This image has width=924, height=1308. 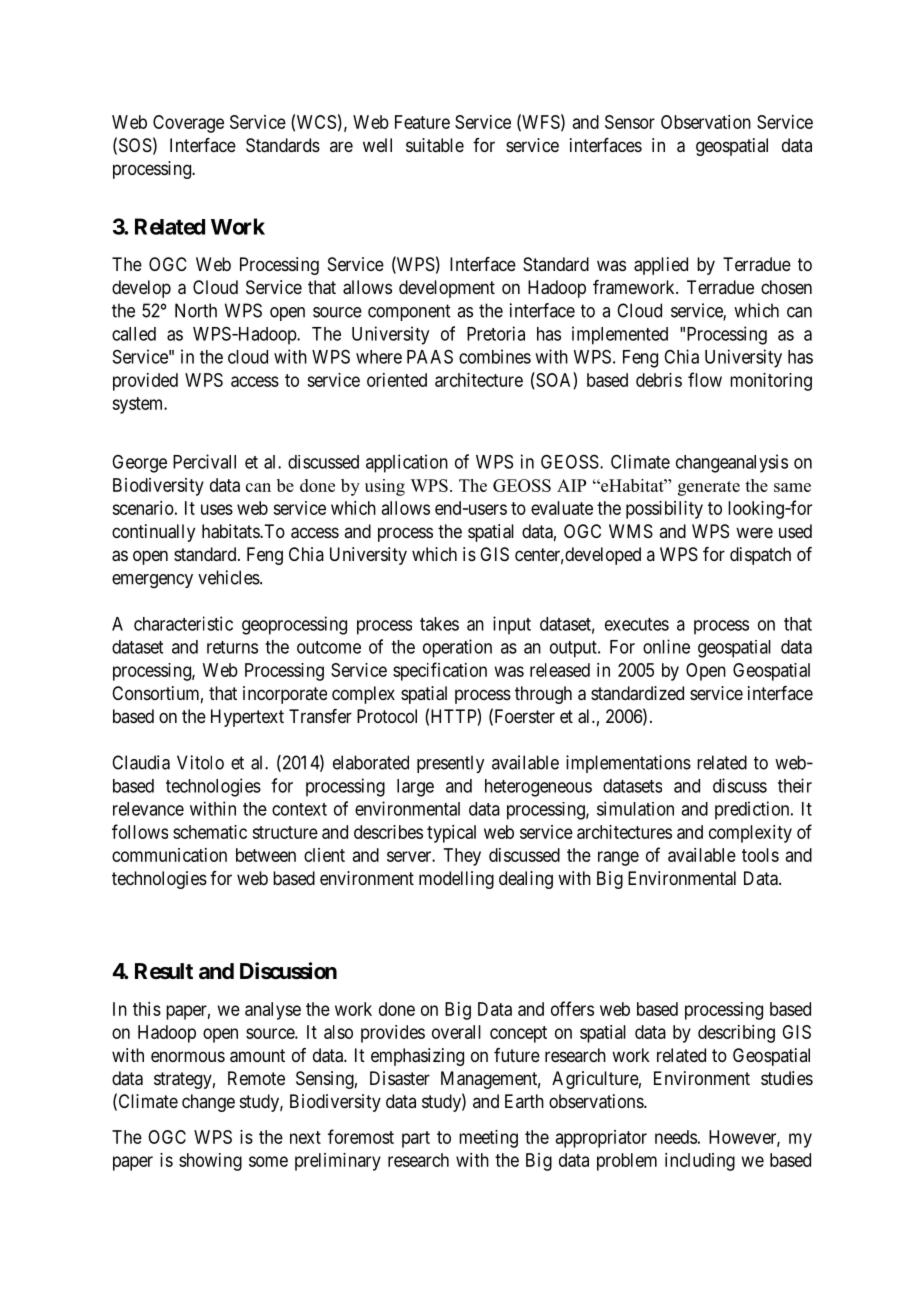 What do you see at coordinates (666, 646) in the image?
I see `online` at bounding box center [666, 646].
